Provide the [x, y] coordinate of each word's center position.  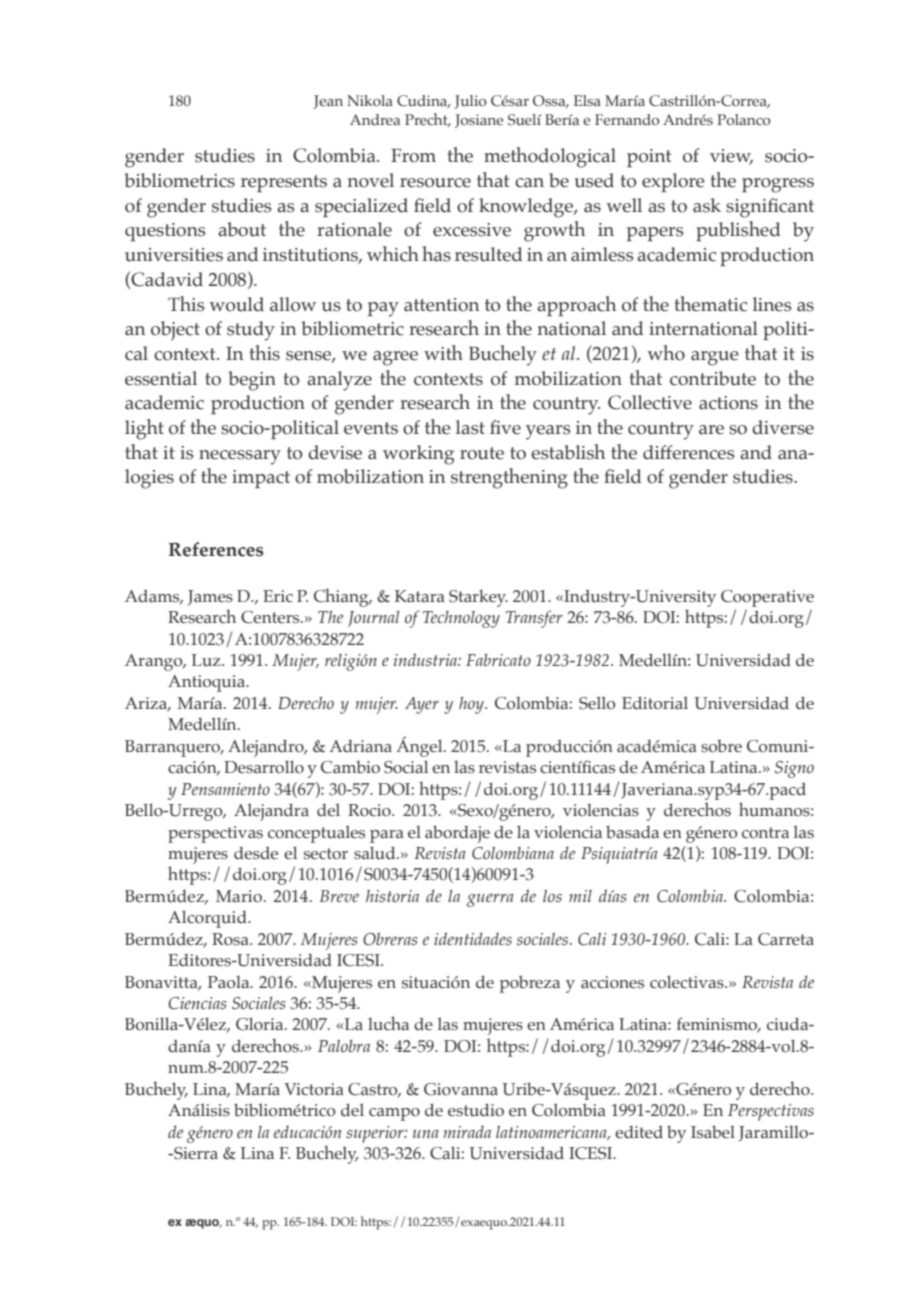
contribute [713, 378]
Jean [328, 102]
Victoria [314, 1089]
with [443, 352]
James [210, 597]
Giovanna [461, 1089]
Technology [461, 619]
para [387, 836]
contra [765, 833]
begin [252, 381]
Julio [471, 102]
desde [256, 853]
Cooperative [767, 598]
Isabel [713, 1132]
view [731, 157]
